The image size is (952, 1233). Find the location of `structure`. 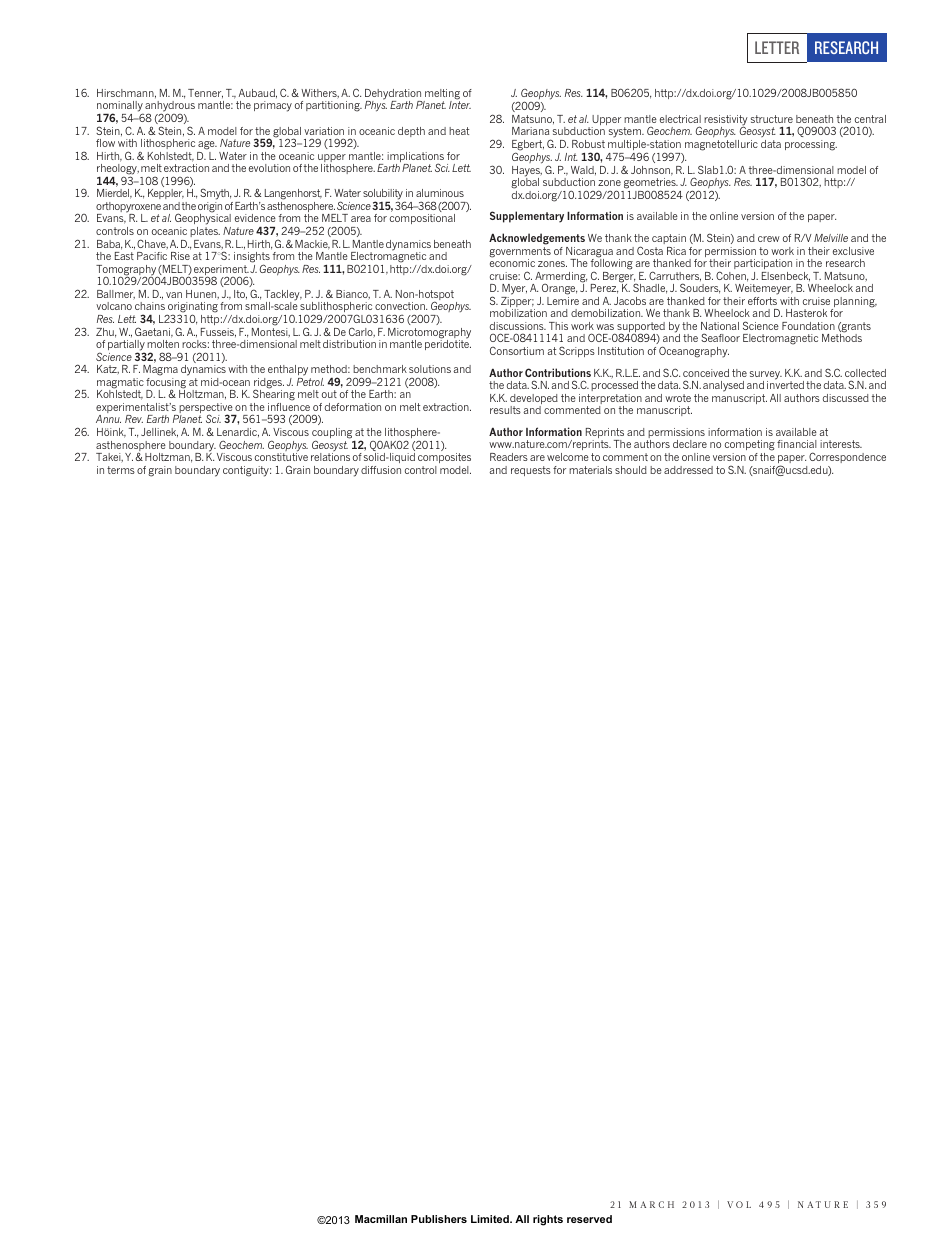

structure is located at coordinates (772, 119).
